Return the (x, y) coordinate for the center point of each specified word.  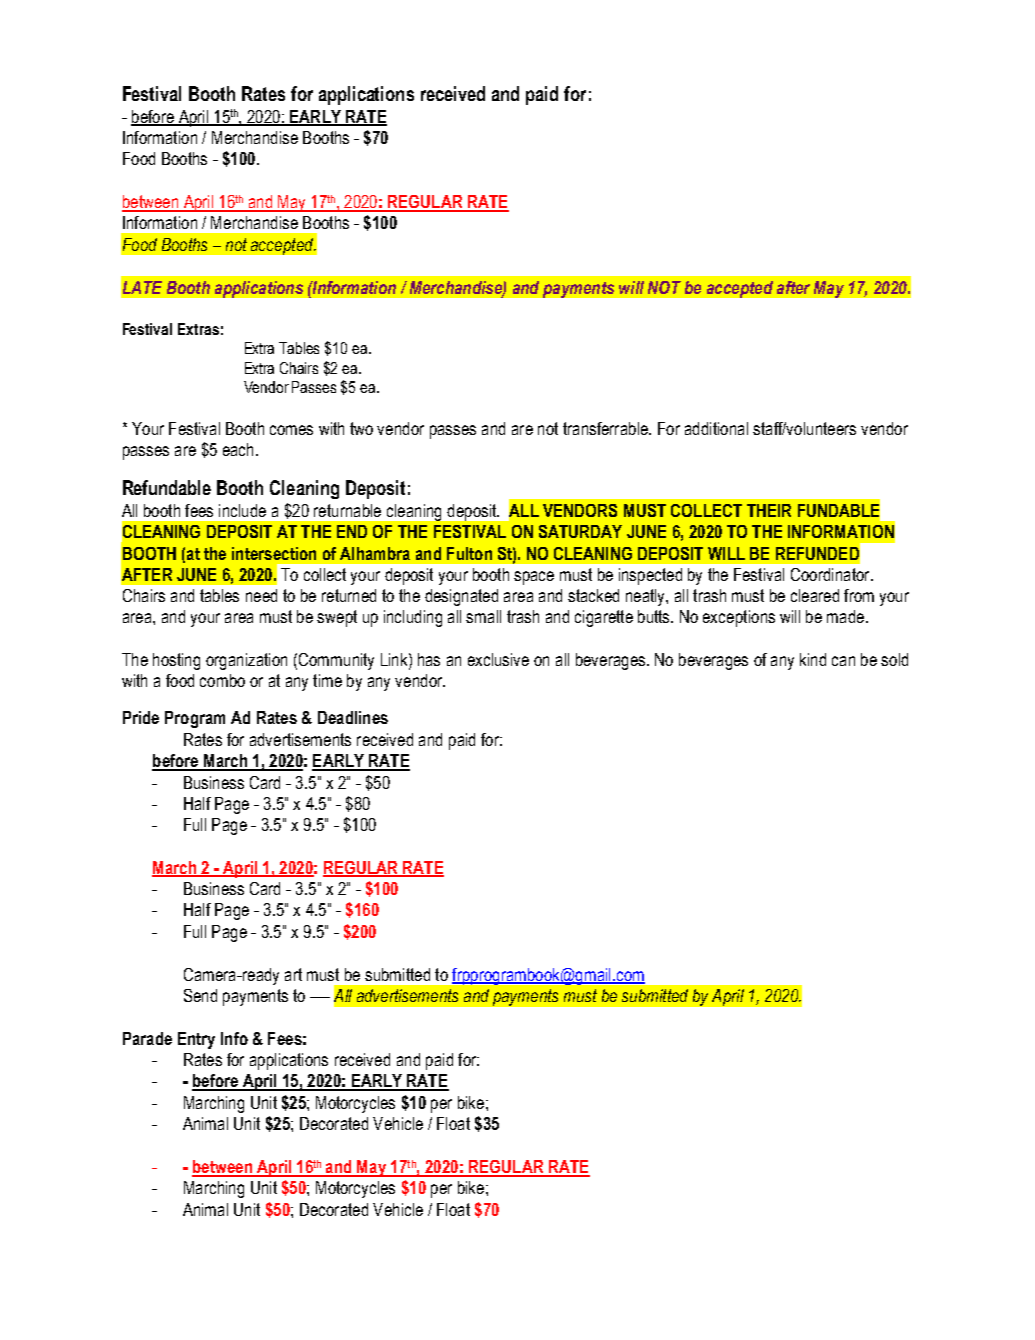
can (843, 661)
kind (813, 659)
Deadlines (353, 717)
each (238, 449)
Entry (196, 1040)
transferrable (606, 428)
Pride (141, 717)
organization (246, 661)
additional (716, 428)
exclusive (498, 659)
